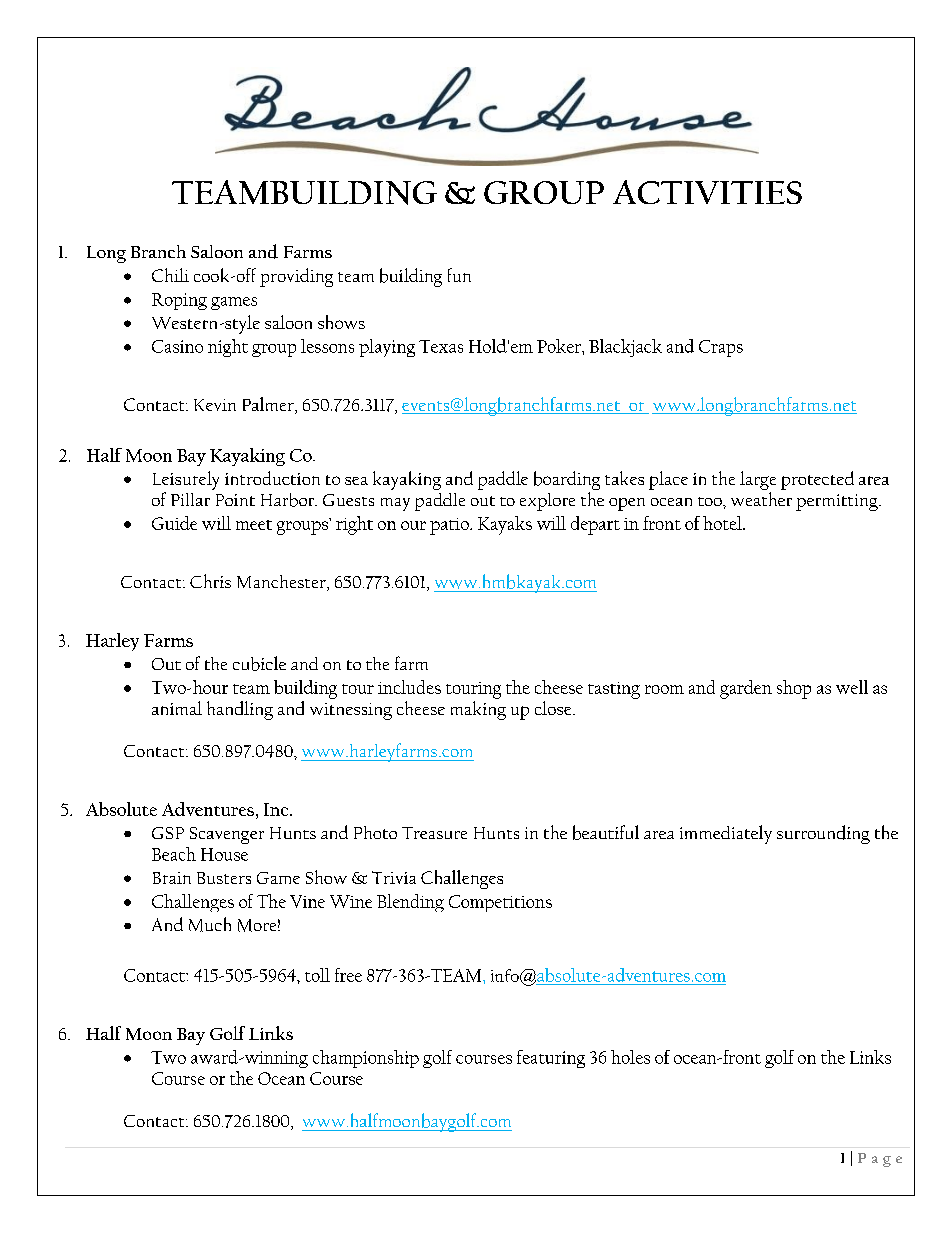  Describe the element at coordinates (707, 192) in the document. I see `ACTIVITIES` at that location.
